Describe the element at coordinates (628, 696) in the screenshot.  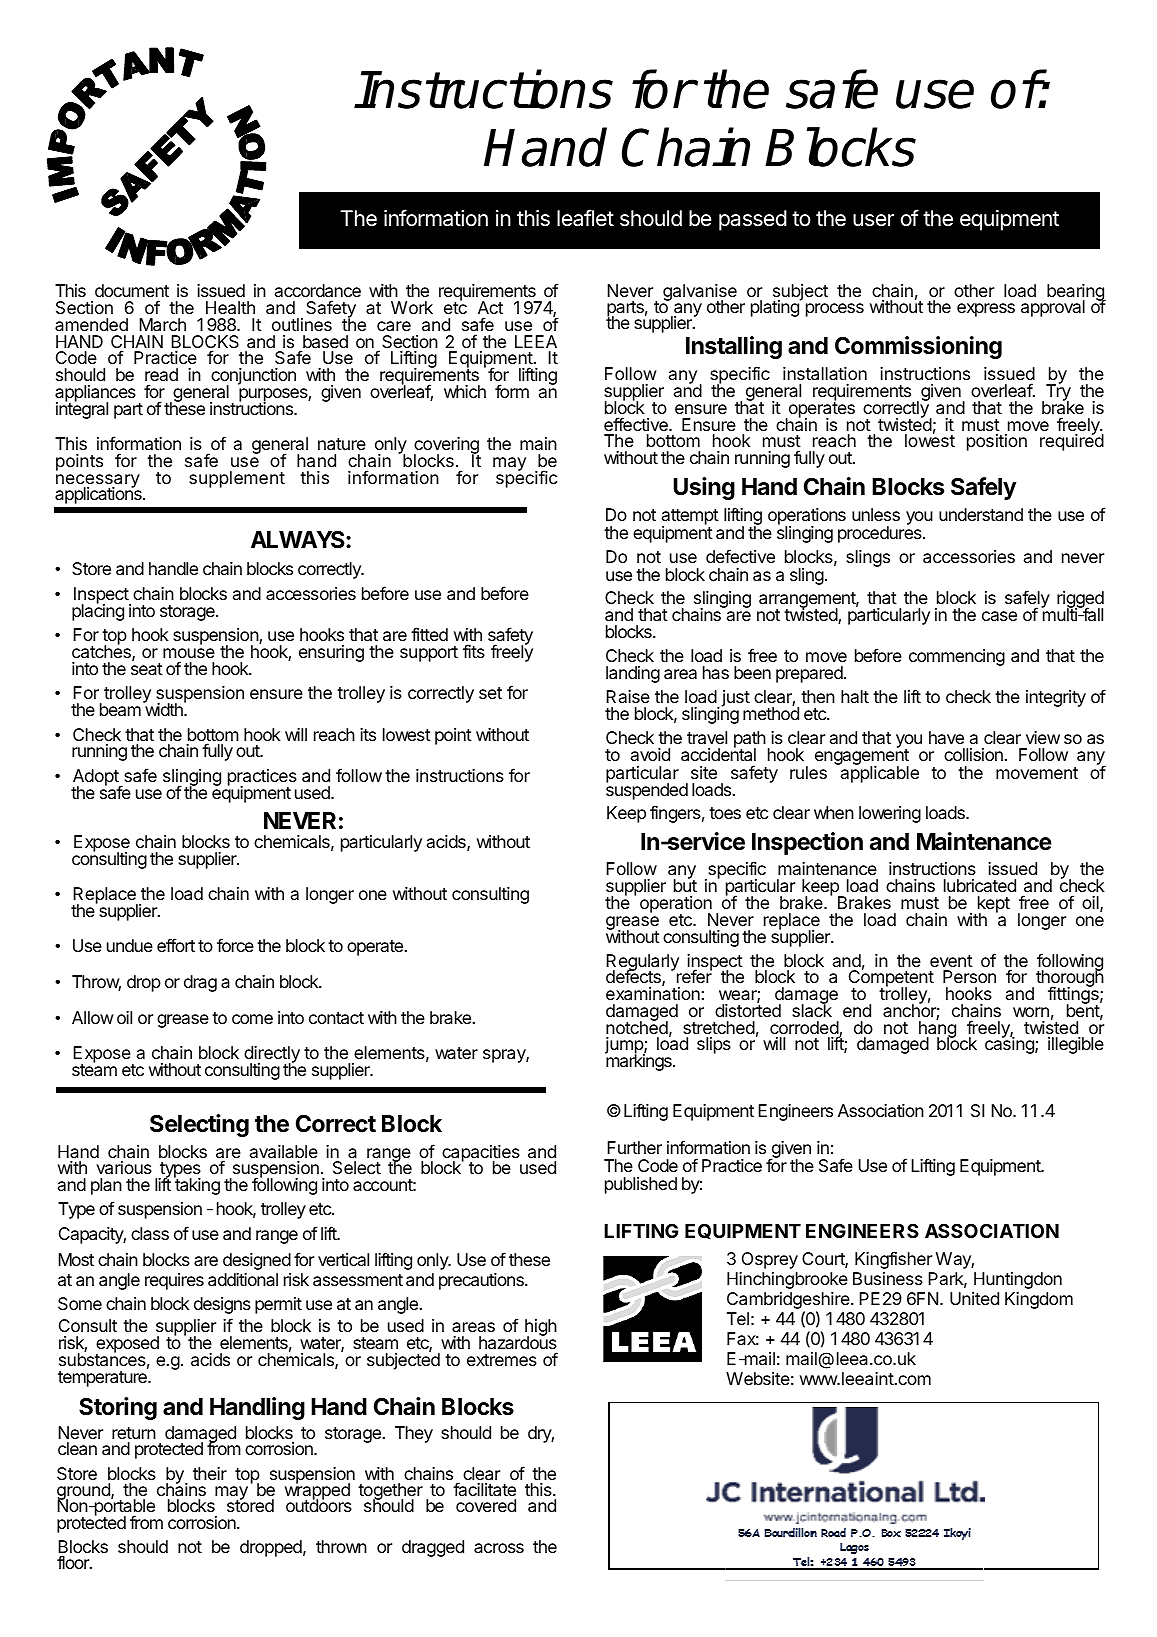
I see `Raise` at that location.
